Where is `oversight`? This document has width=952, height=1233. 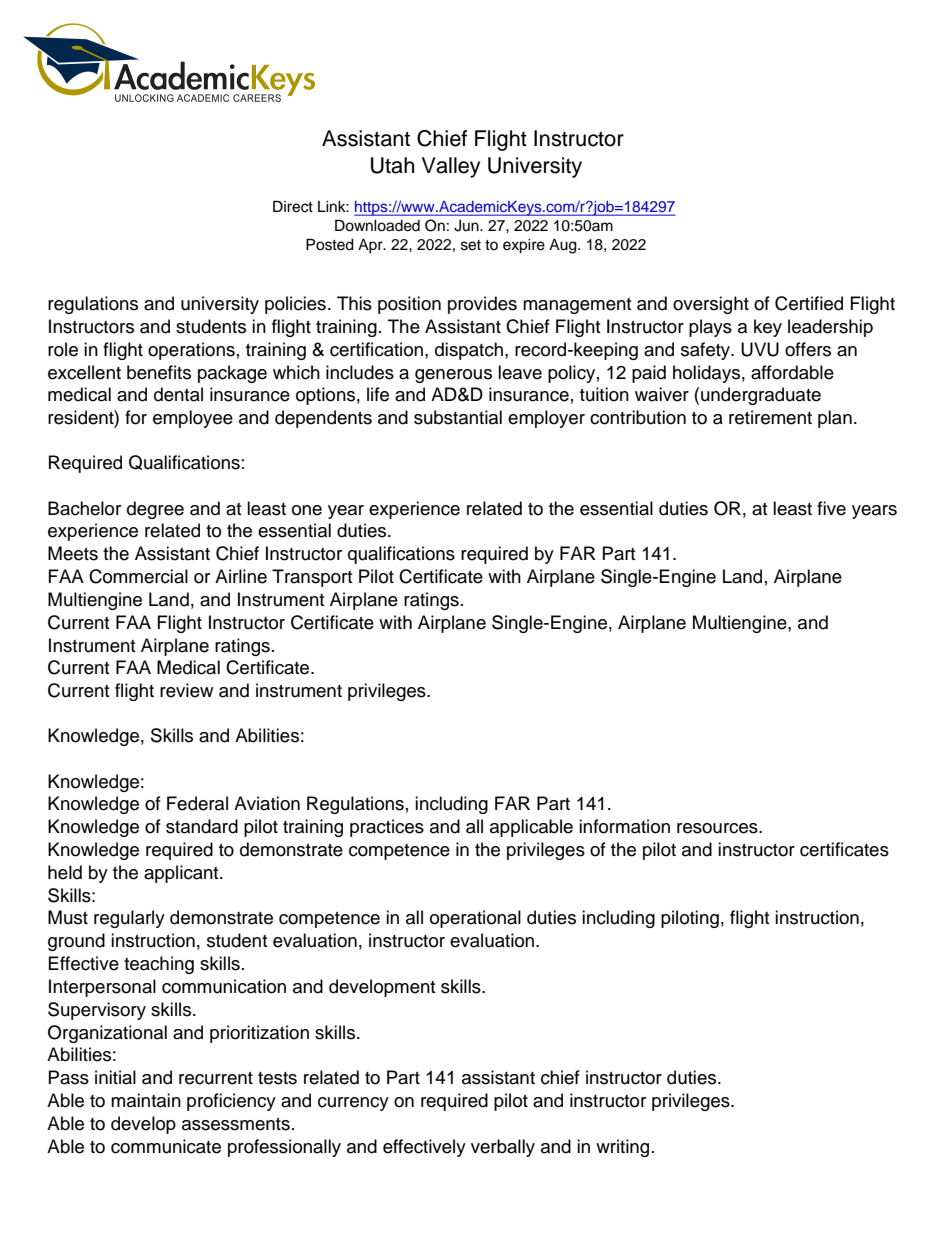 oversight is located at coordinates (711, 305).
